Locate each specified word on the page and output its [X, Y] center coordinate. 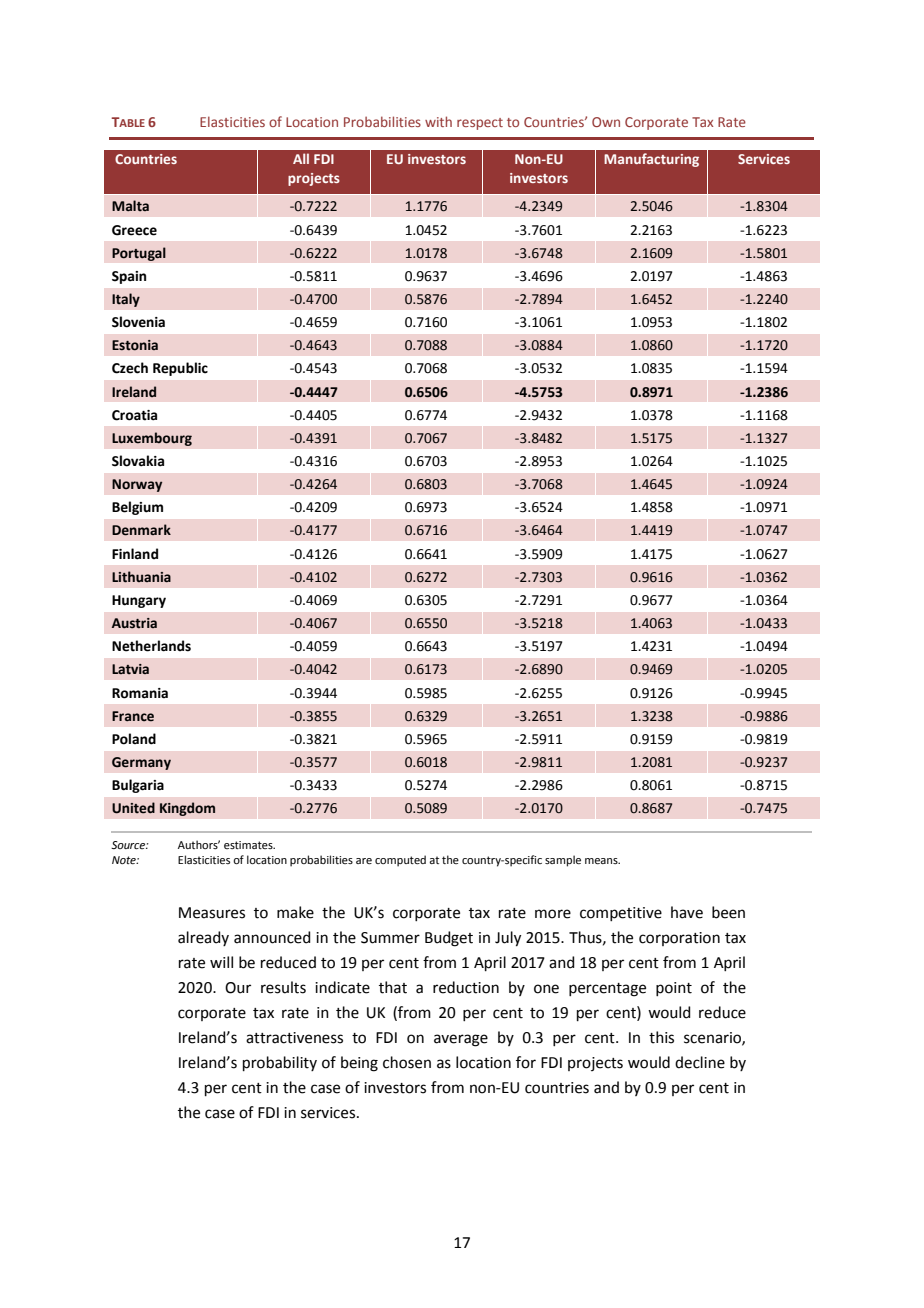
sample [563, 861]
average [461, 1040]
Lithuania [141, 577]
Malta [130, 206]
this [661, 1037]
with [438, 121]
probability [280, 1063]
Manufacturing [651, 160]
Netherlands [151, 646]
